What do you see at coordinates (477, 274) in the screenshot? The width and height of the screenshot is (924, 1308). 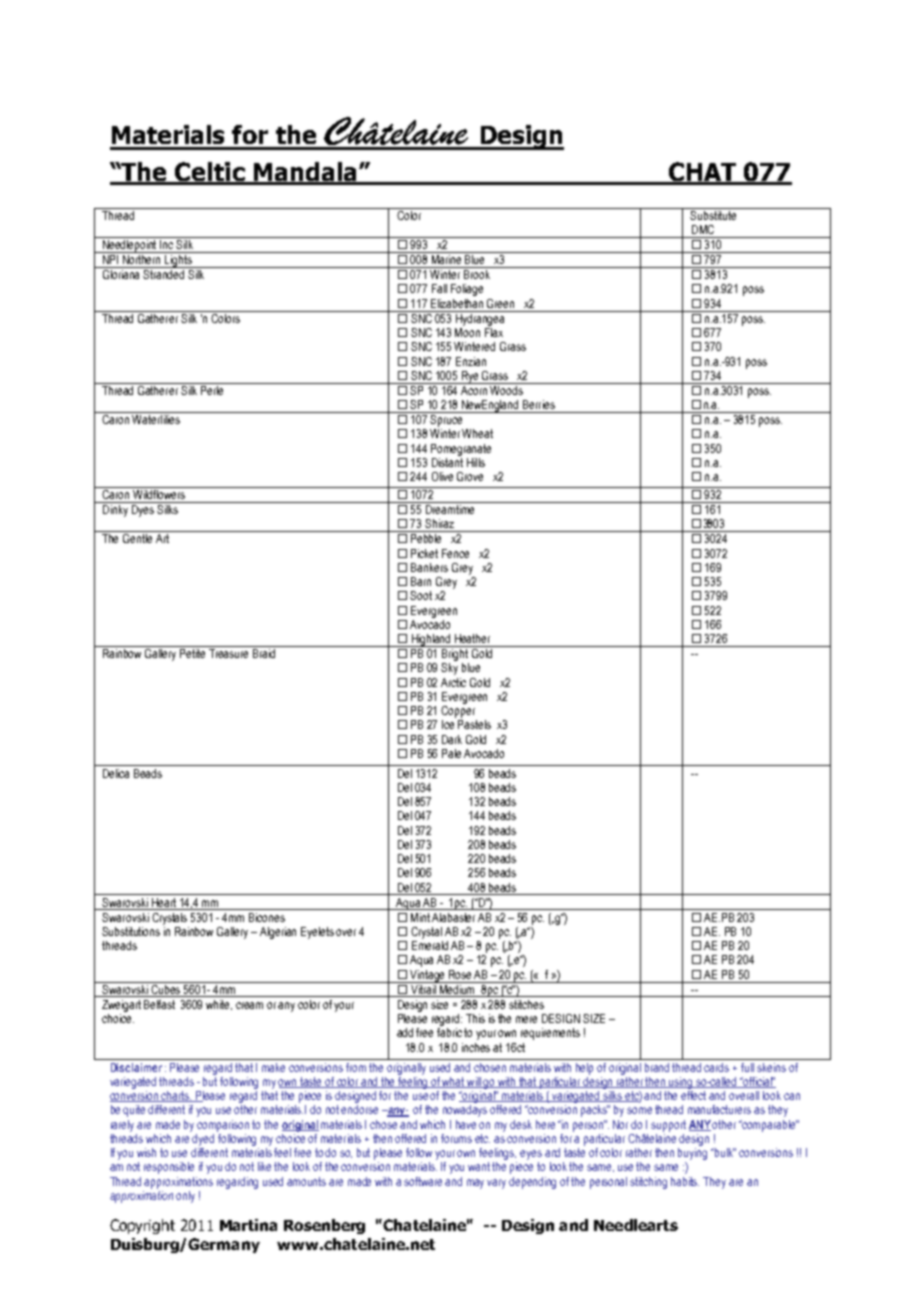 I see `Brook` at bounding box center [477, 274].
